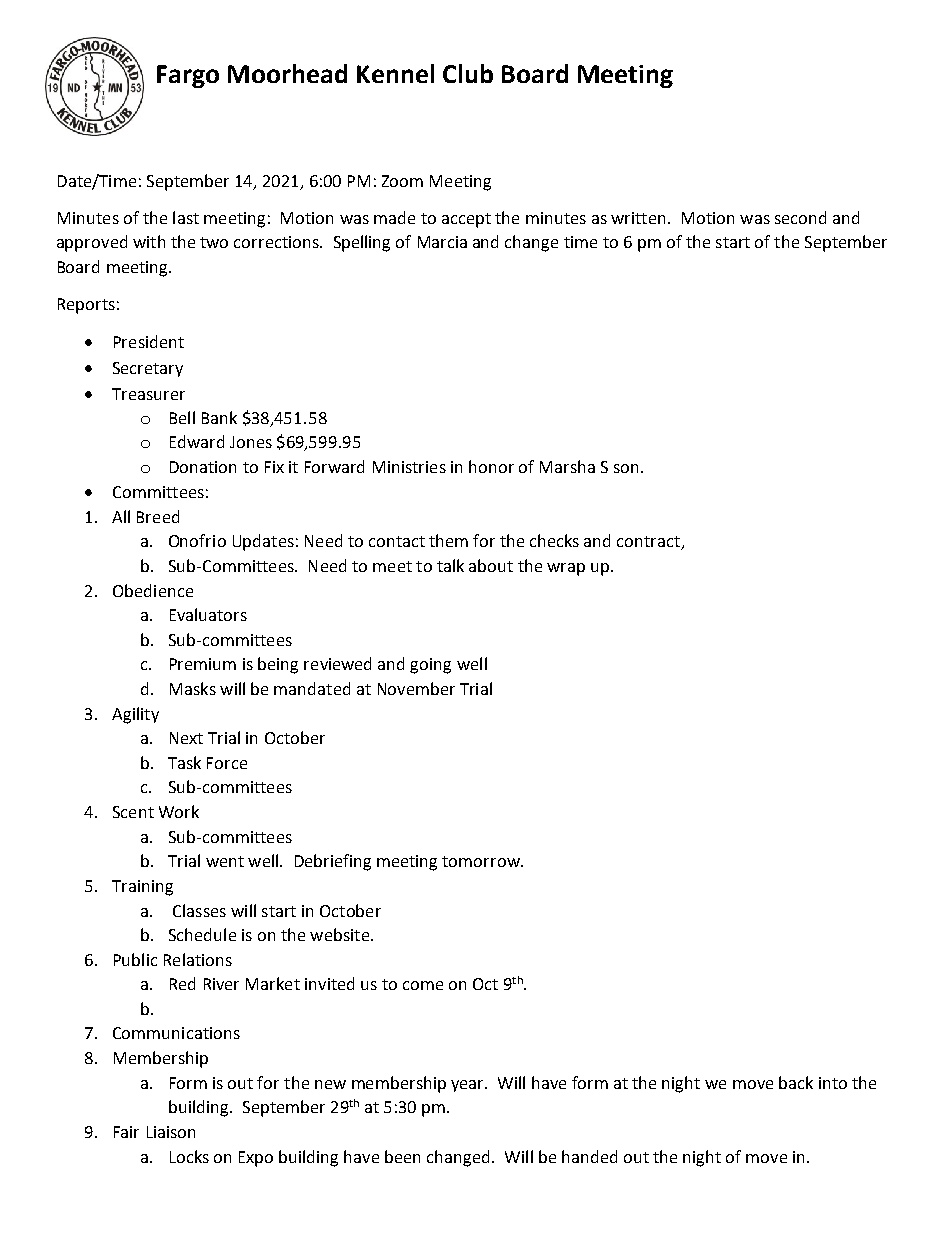 The width and height of the screenshot is (952, 1233). I want to click on Fargo, so click(188, 76).
